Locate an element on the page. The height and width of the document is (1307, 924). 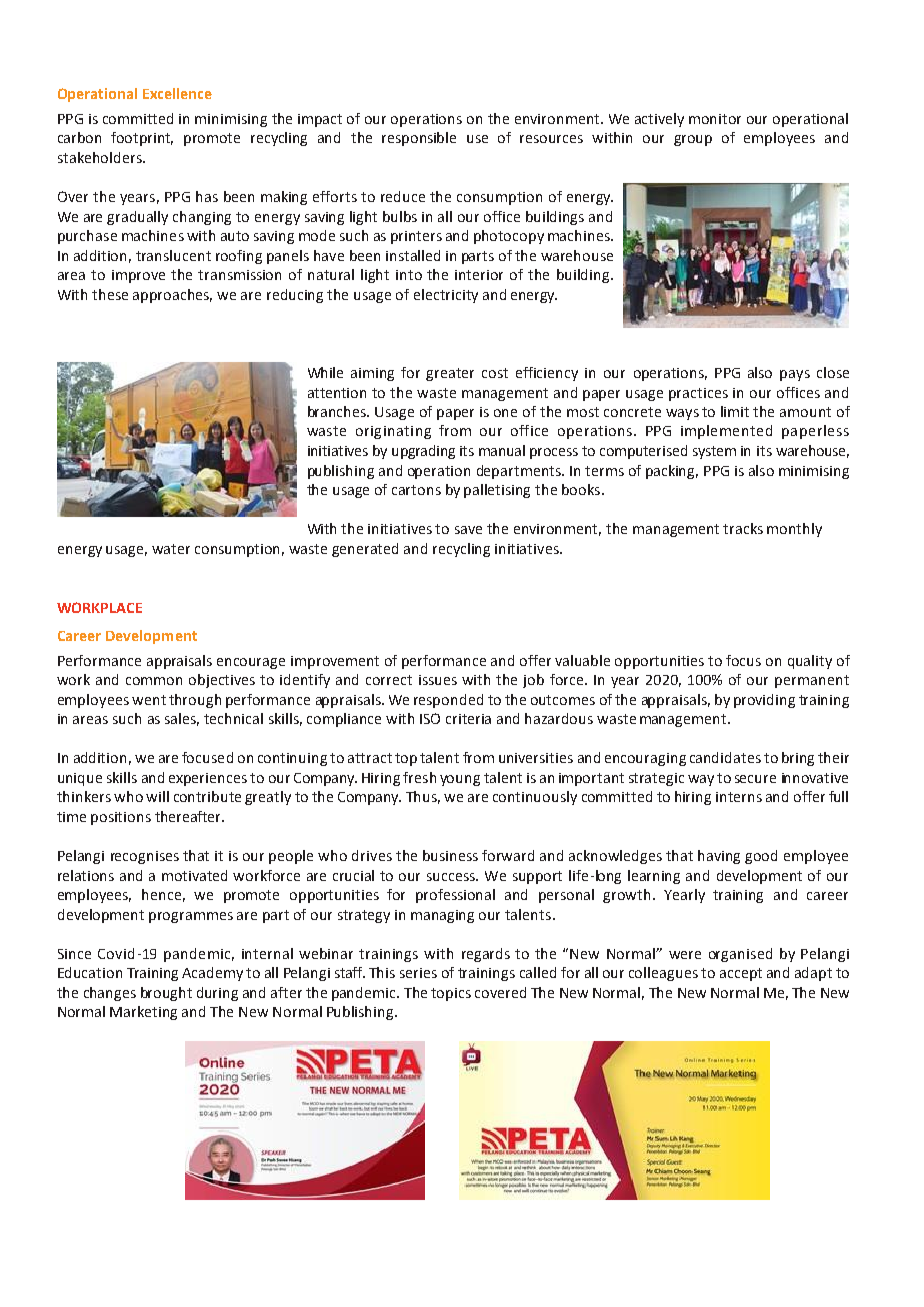
footprint is located at coordinates (142, 139).
